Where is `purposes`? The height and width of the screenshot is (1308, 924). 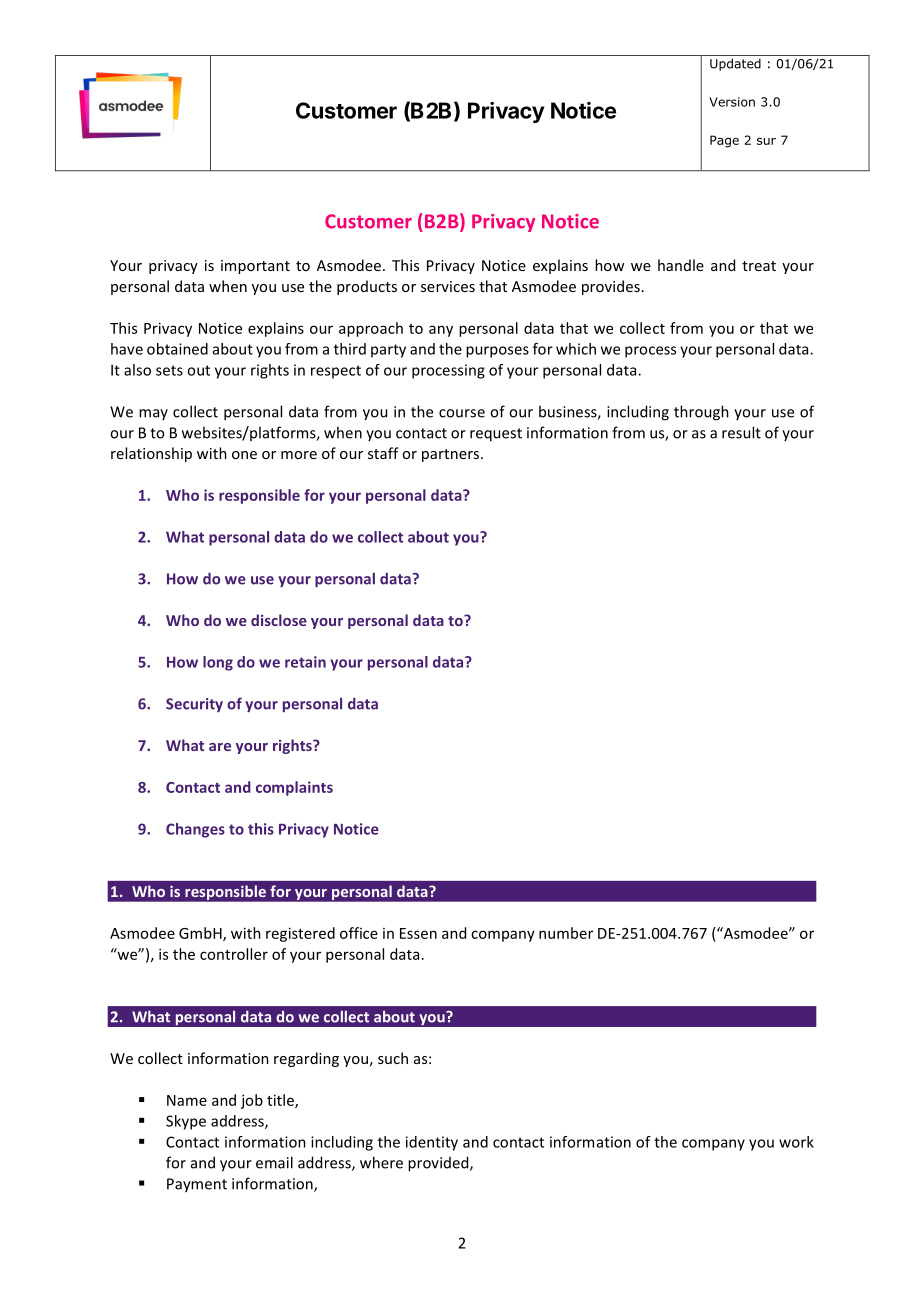
purposes is located at coordinates (497, 352).
